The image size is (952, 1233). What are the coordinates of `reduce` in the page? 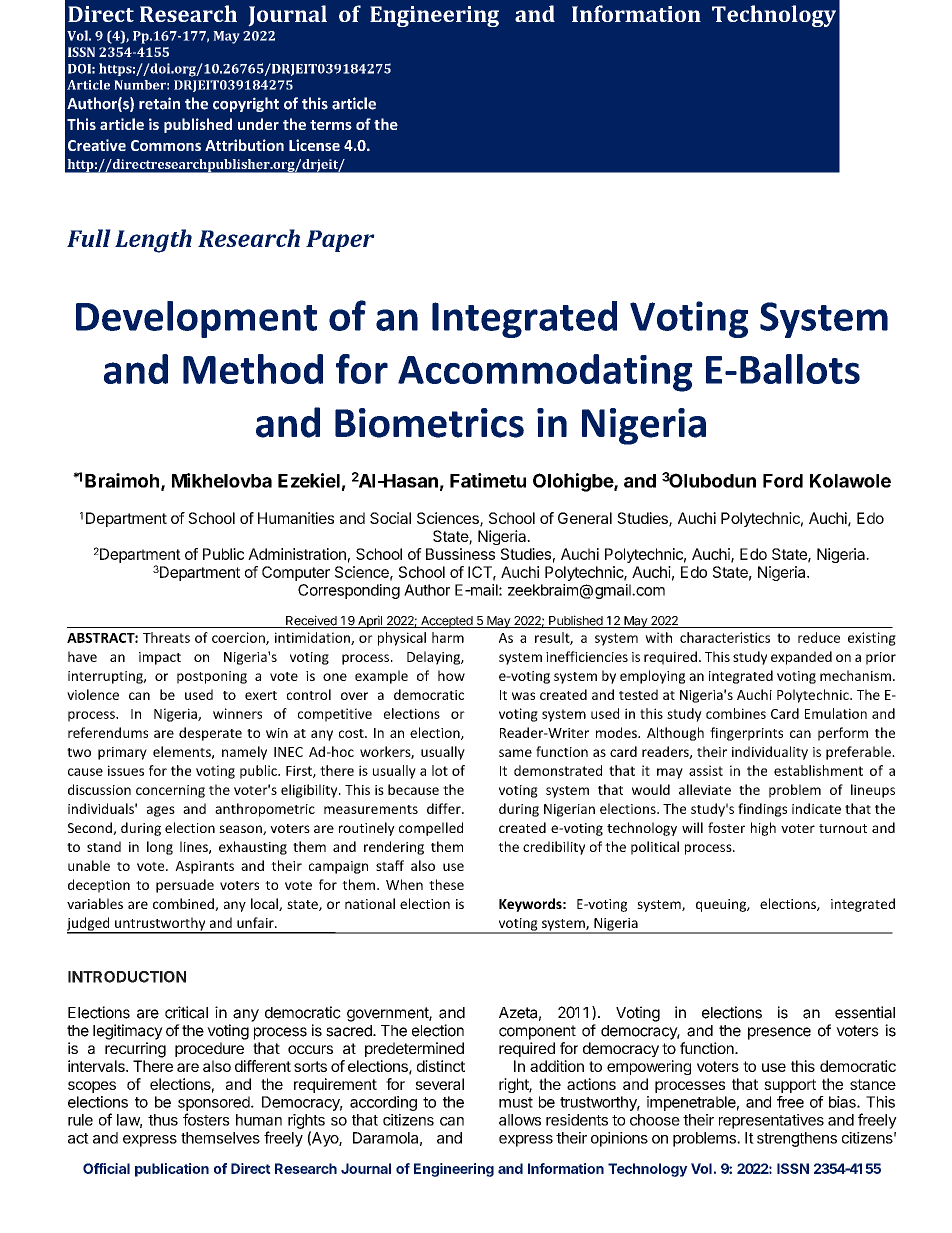 It's located at (819, 637).
